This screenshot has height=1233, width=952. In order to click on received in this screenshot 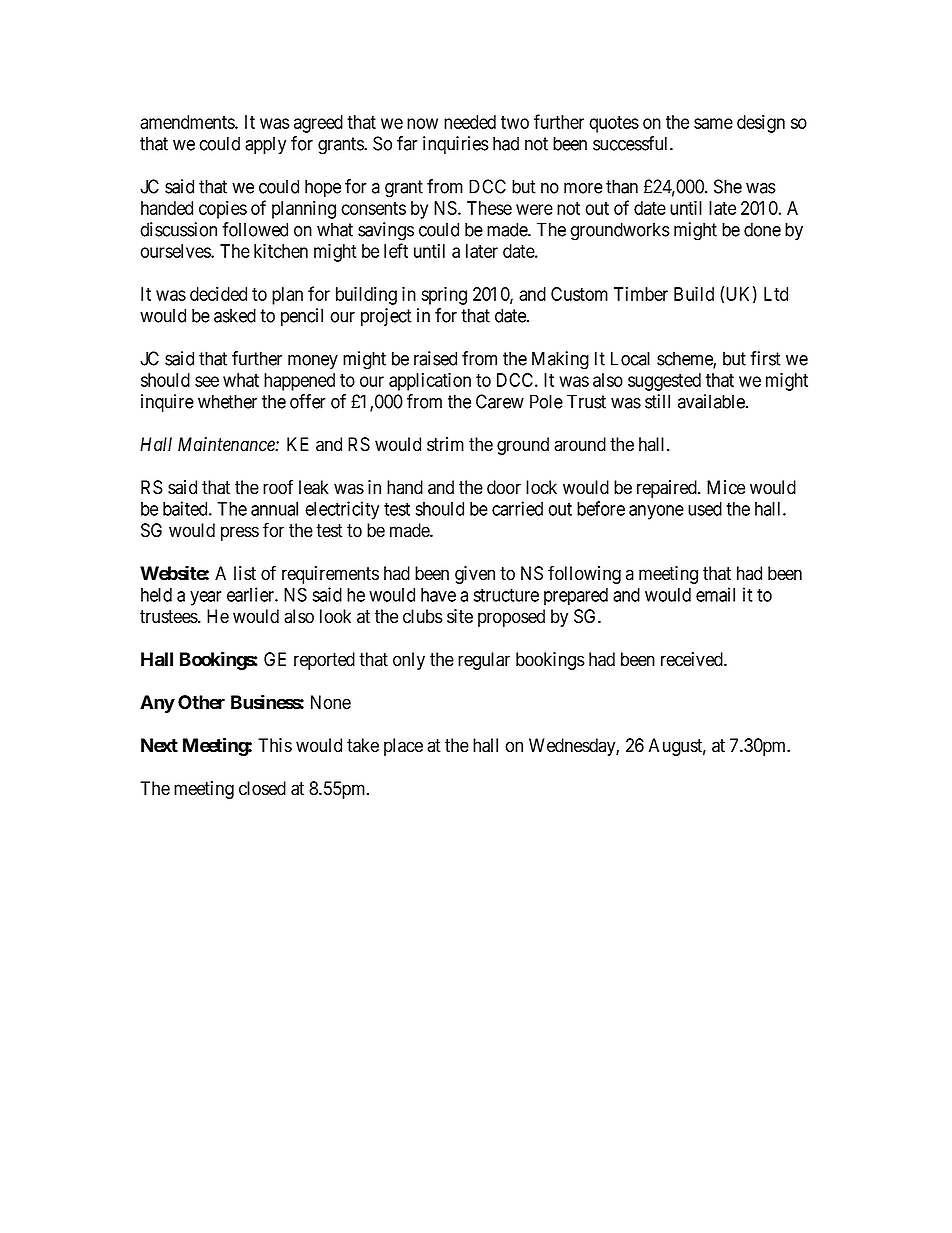, I will do `click(693, 659)`.
